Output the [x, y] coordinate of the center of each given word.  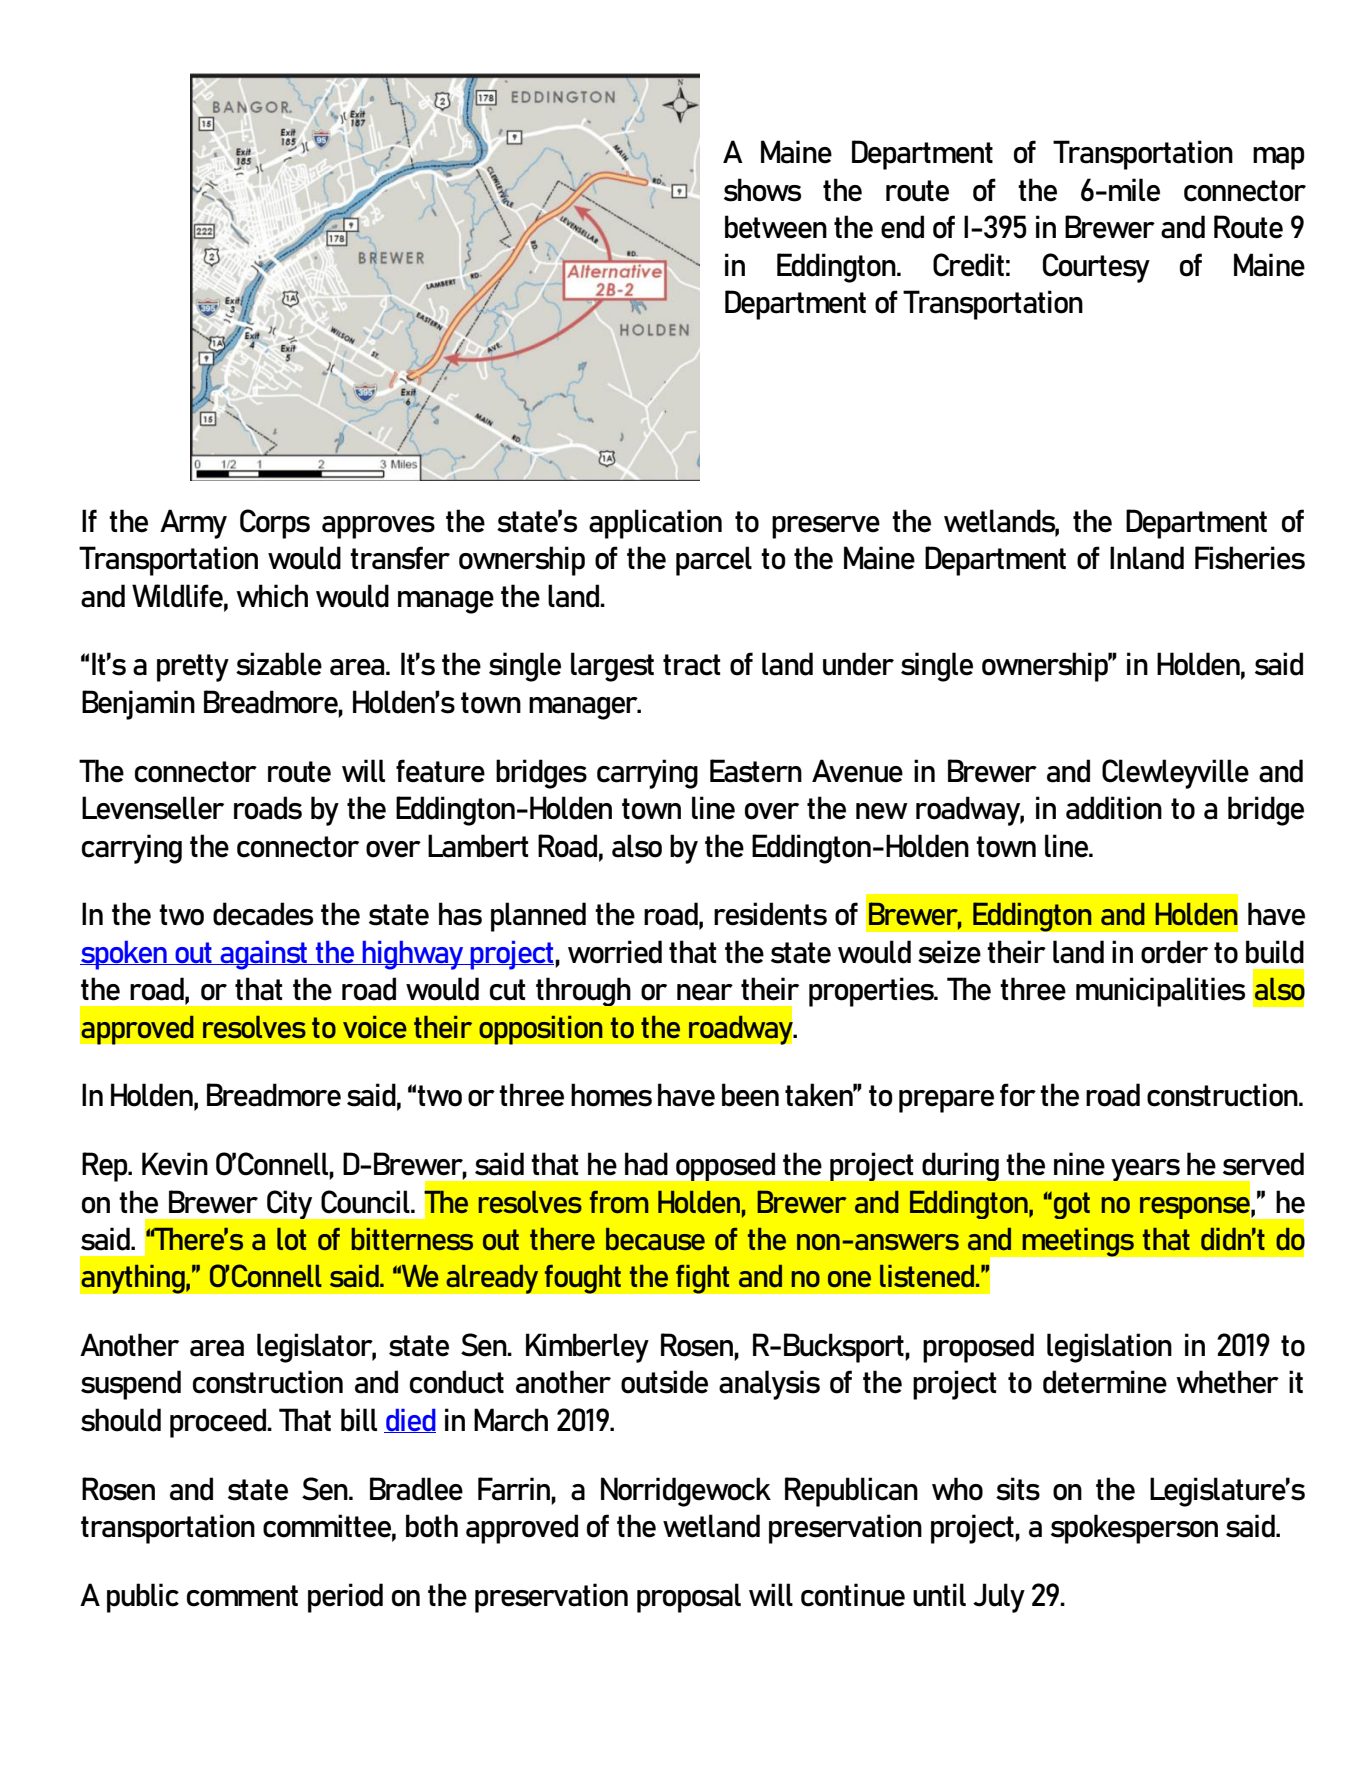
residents [770, 914]
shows [762, 190]
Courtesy [1096, 268]
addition [1114, 808]
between [776, 227]
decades [263, 914]
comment [242, 1596]
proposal [689, 1598]
